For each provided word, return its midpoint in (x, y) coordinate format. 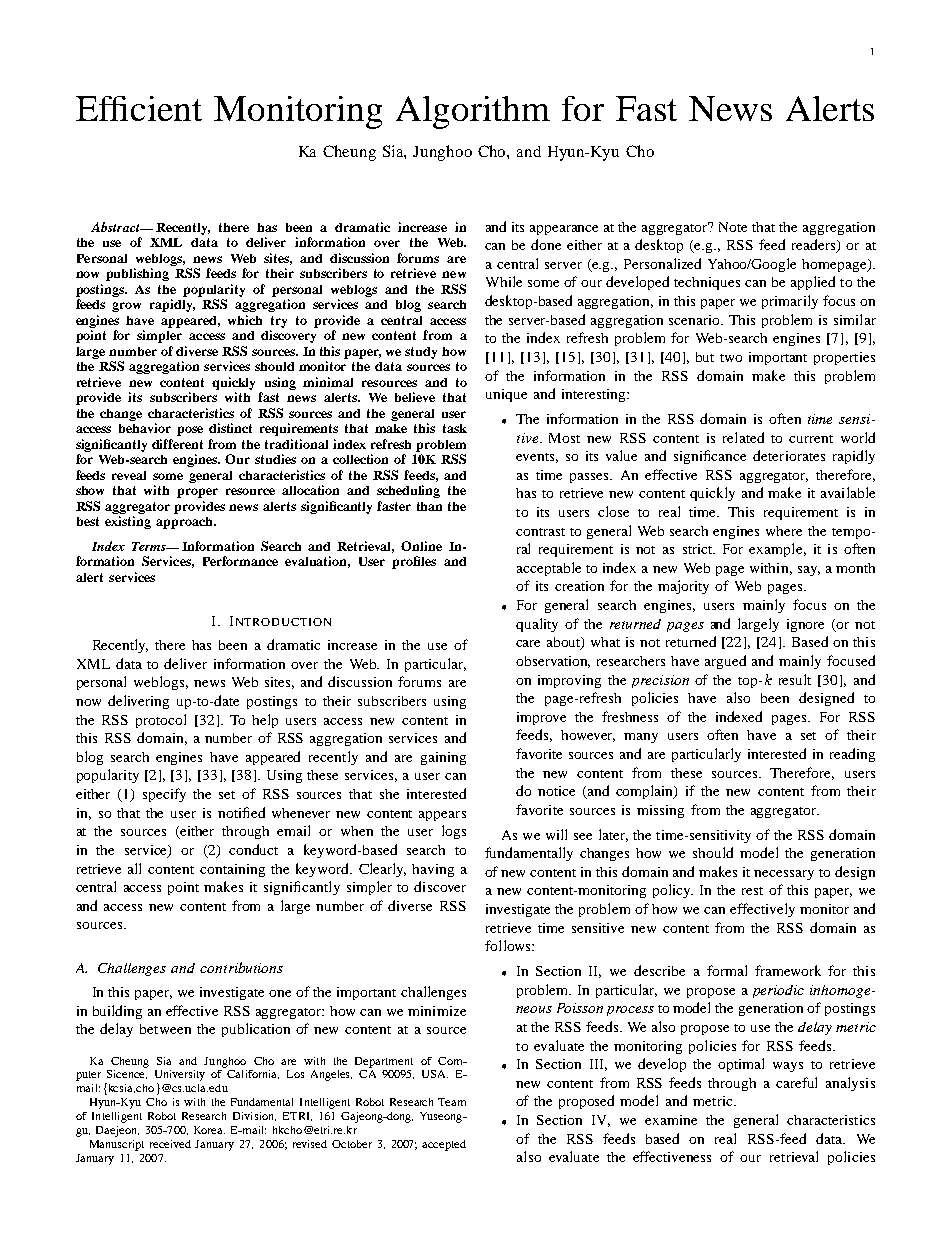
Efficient (139, 108)
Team (452, 1102)
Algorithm (473, 112)
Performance (240, 561)
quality (537, 625)
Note (733, 227)
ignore (805, 625)
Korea (209, 1130)
